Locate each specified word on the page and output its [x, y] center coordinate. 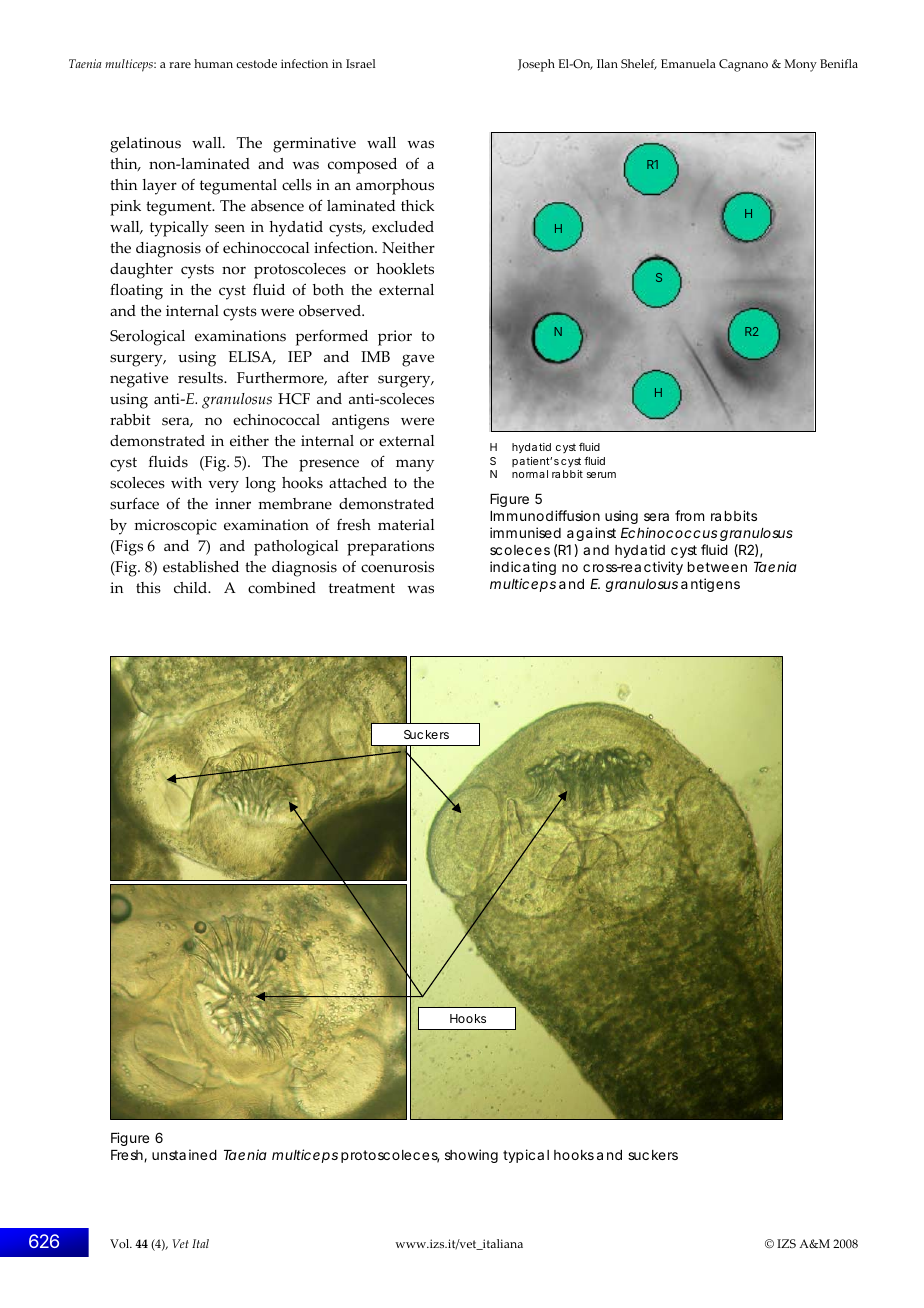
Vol [121, 1243]
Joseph [536, 65]
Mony [800, 65]
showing [471, 1156]
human [213, 63]
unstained [184, 1154]
